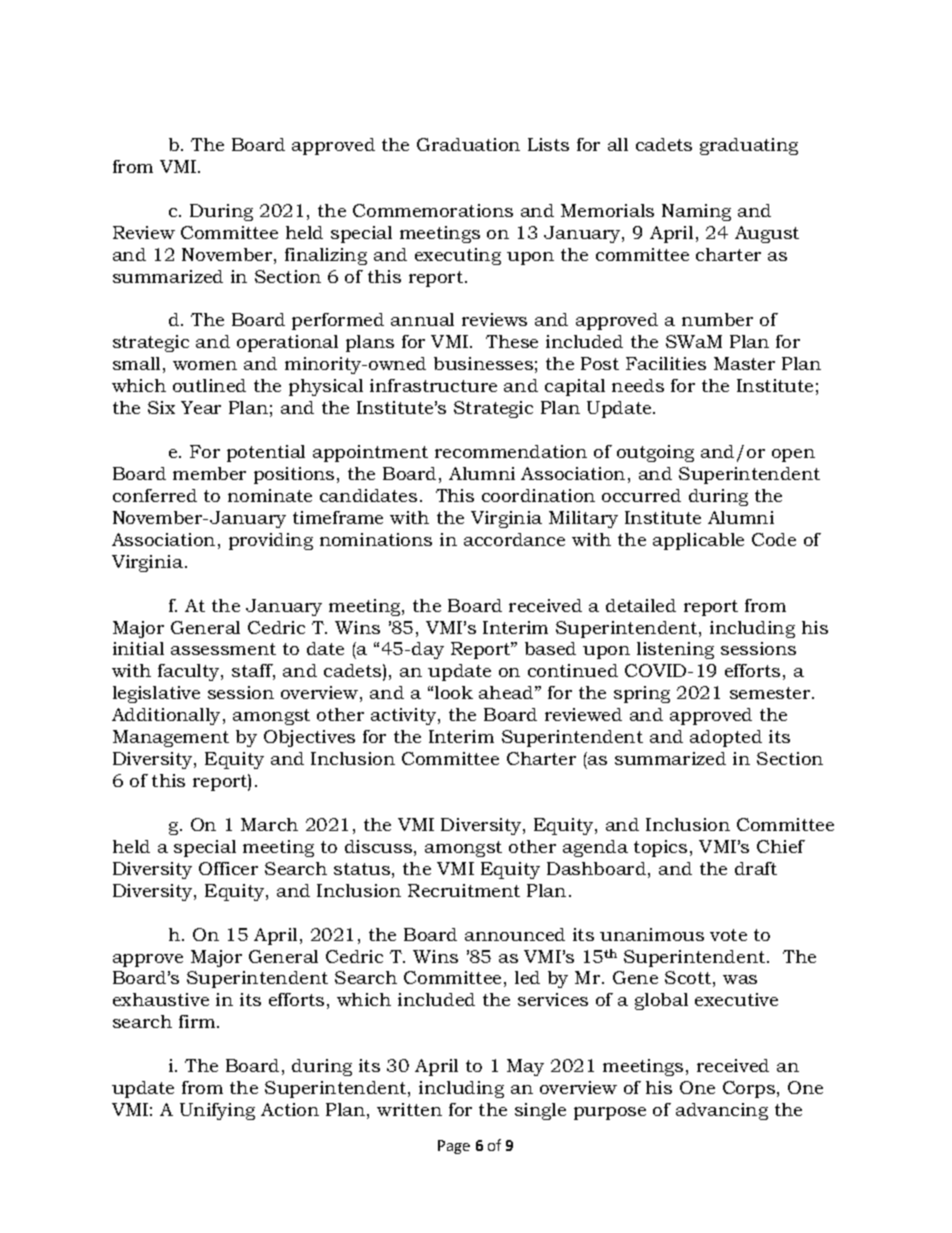  What do you see at coordinates (464, 890) in the screenshot?
I see `Recruitment` at bounding box center [464, 890].
